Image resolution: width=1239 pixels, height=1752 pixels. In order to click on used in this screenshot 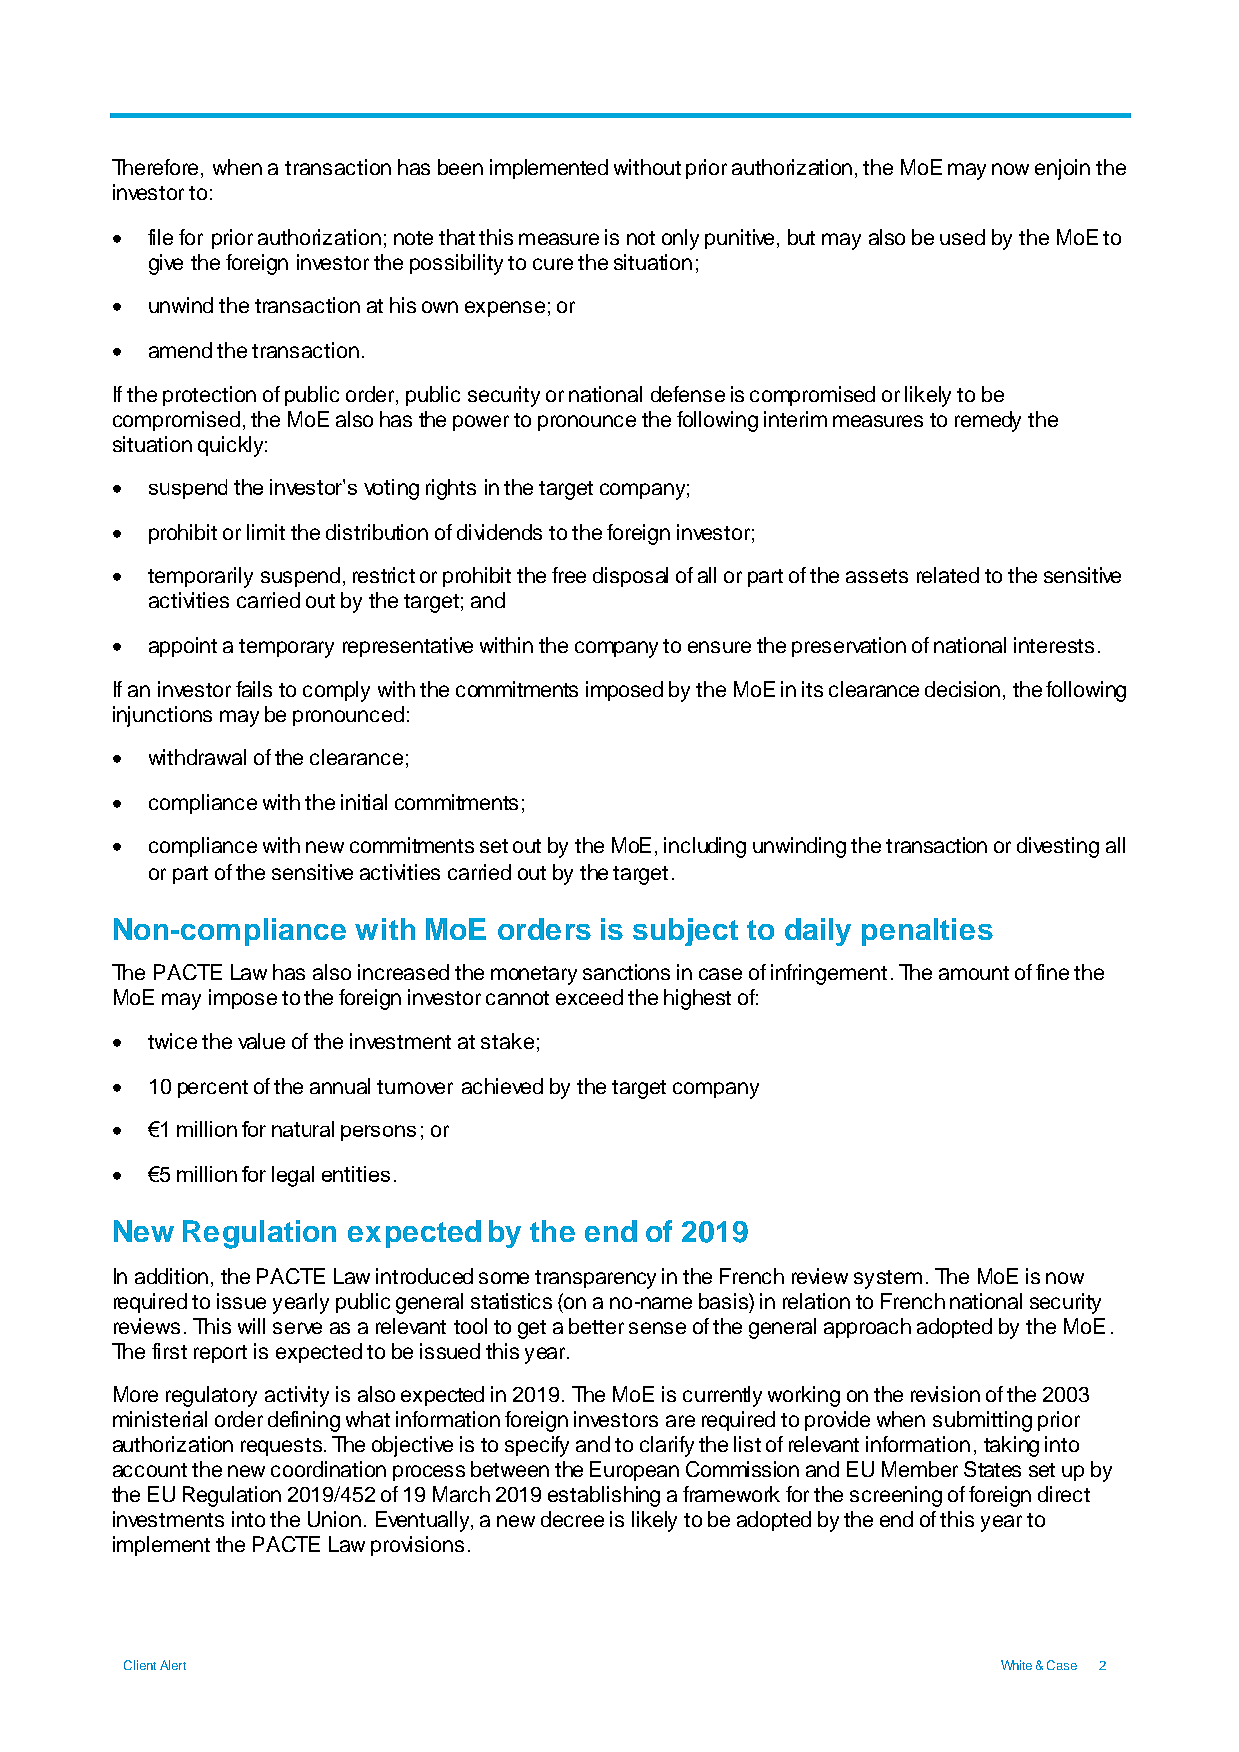, I will do `click(962, 237)`.
